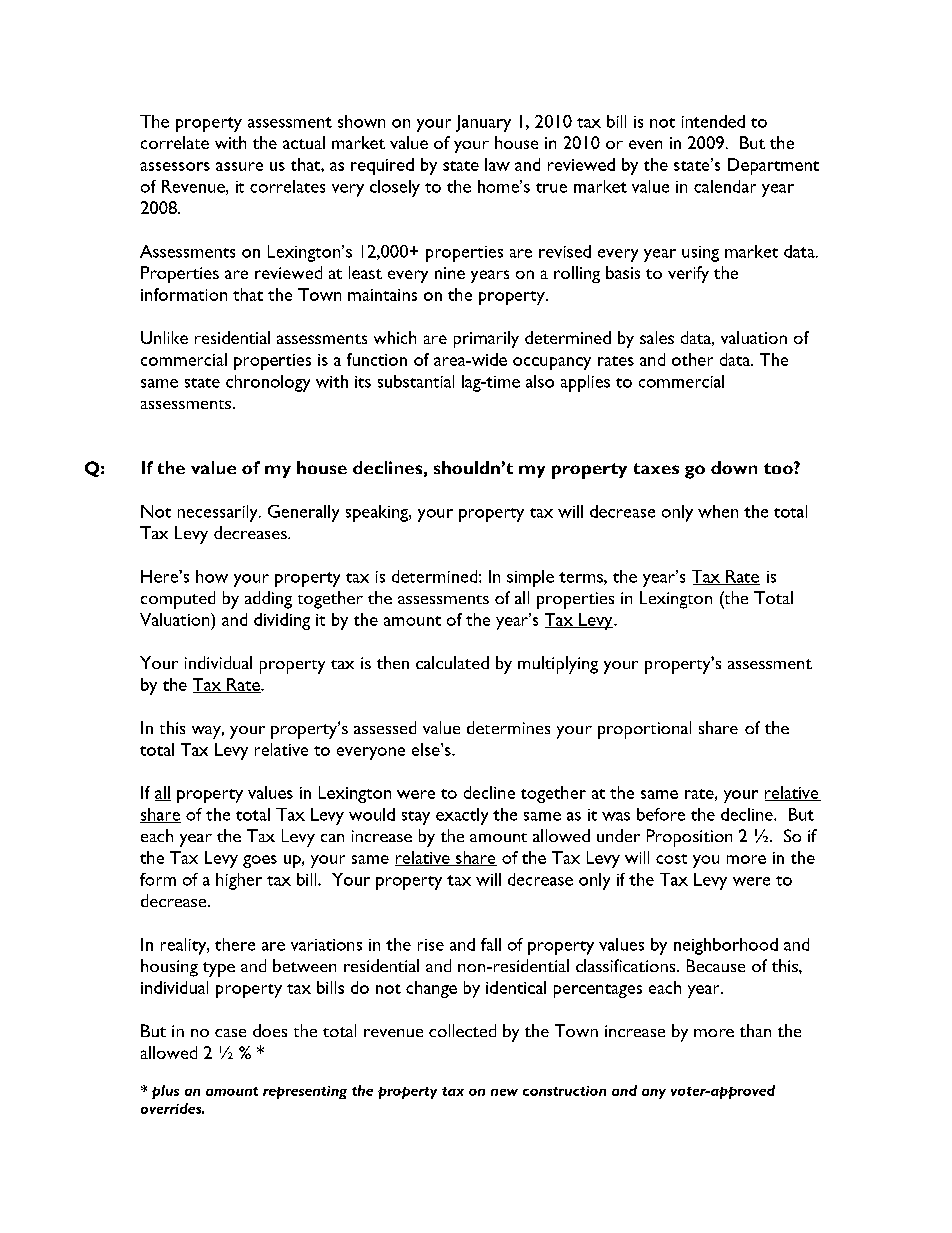 The width and height of the document is (952, 1233). I want to click on goes, so click(260, 861).
